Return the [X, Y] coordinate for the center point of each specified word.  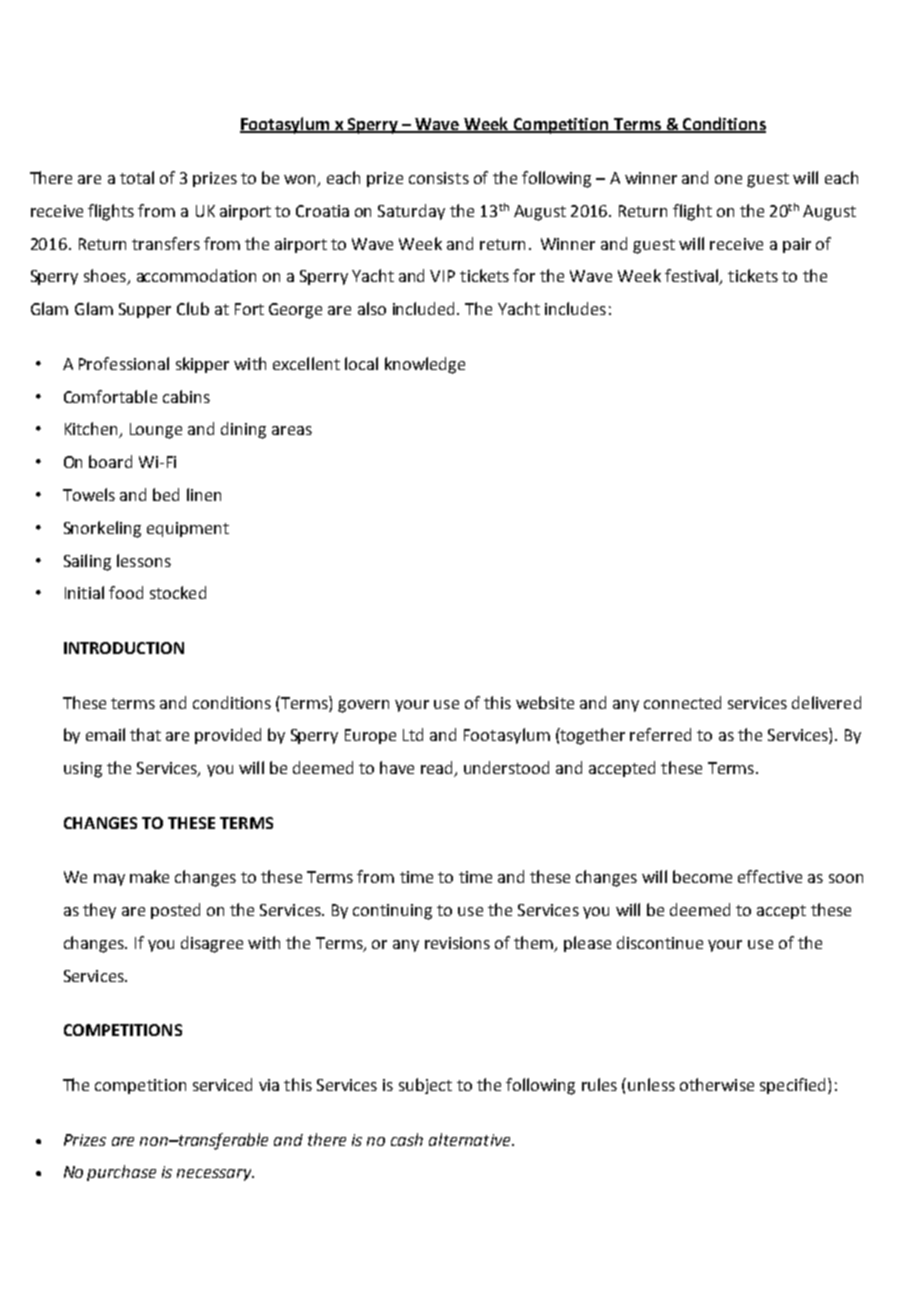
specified [792, 1086]
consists [439, 178]
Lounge [156, 431]
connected [682, 702]
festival [693, 277]
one [728, 179]
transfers [166, 243]
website [545, 702]
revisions [457, 943]
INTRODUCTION [124, 648]
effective [770, 876]
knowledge [425, 365]
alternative [471, 1139]
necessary [215, 1175]
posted [175, 911]
